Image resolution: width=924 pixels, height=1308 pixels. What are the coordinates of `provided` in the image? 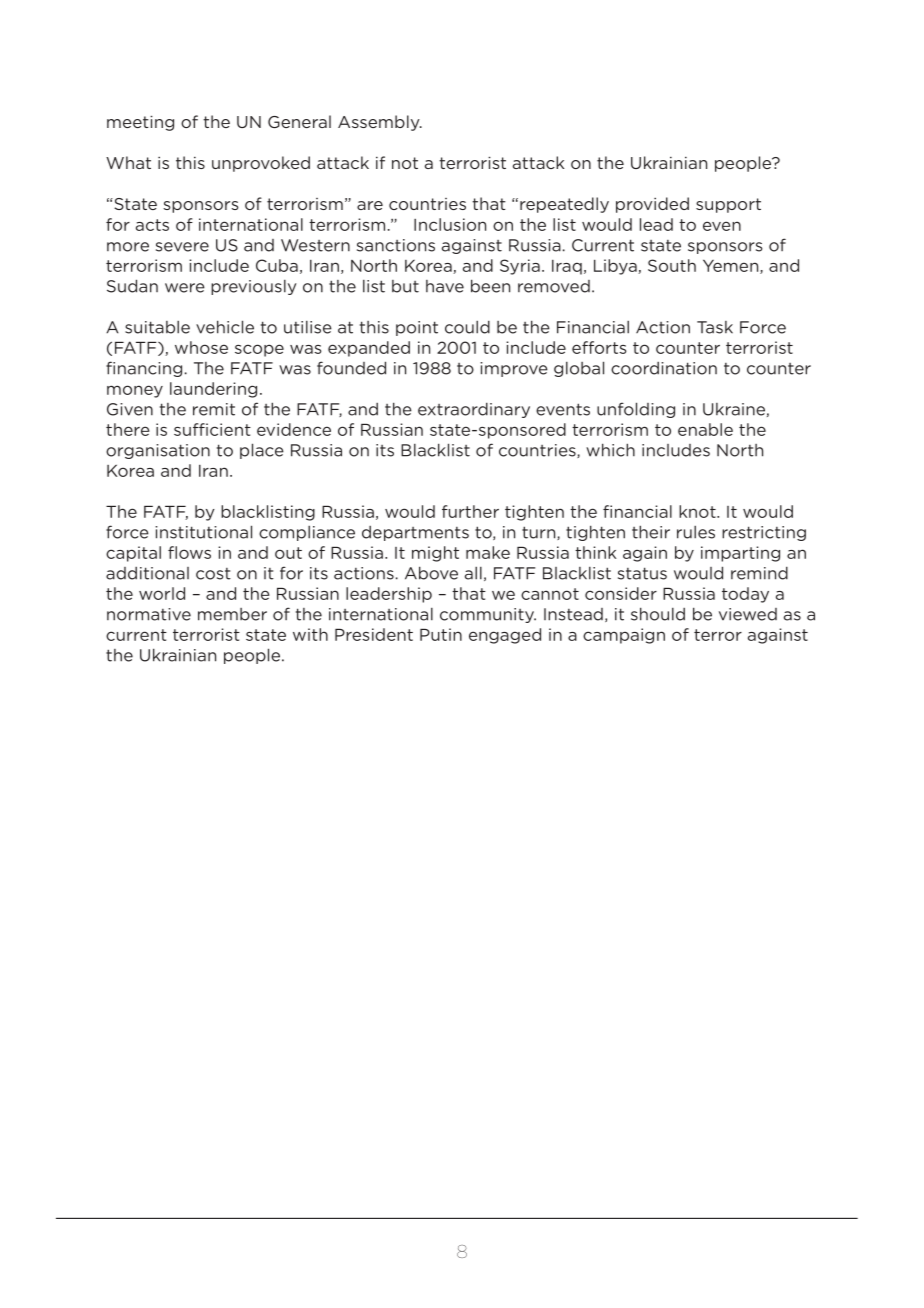 It's located at (652, 205).
